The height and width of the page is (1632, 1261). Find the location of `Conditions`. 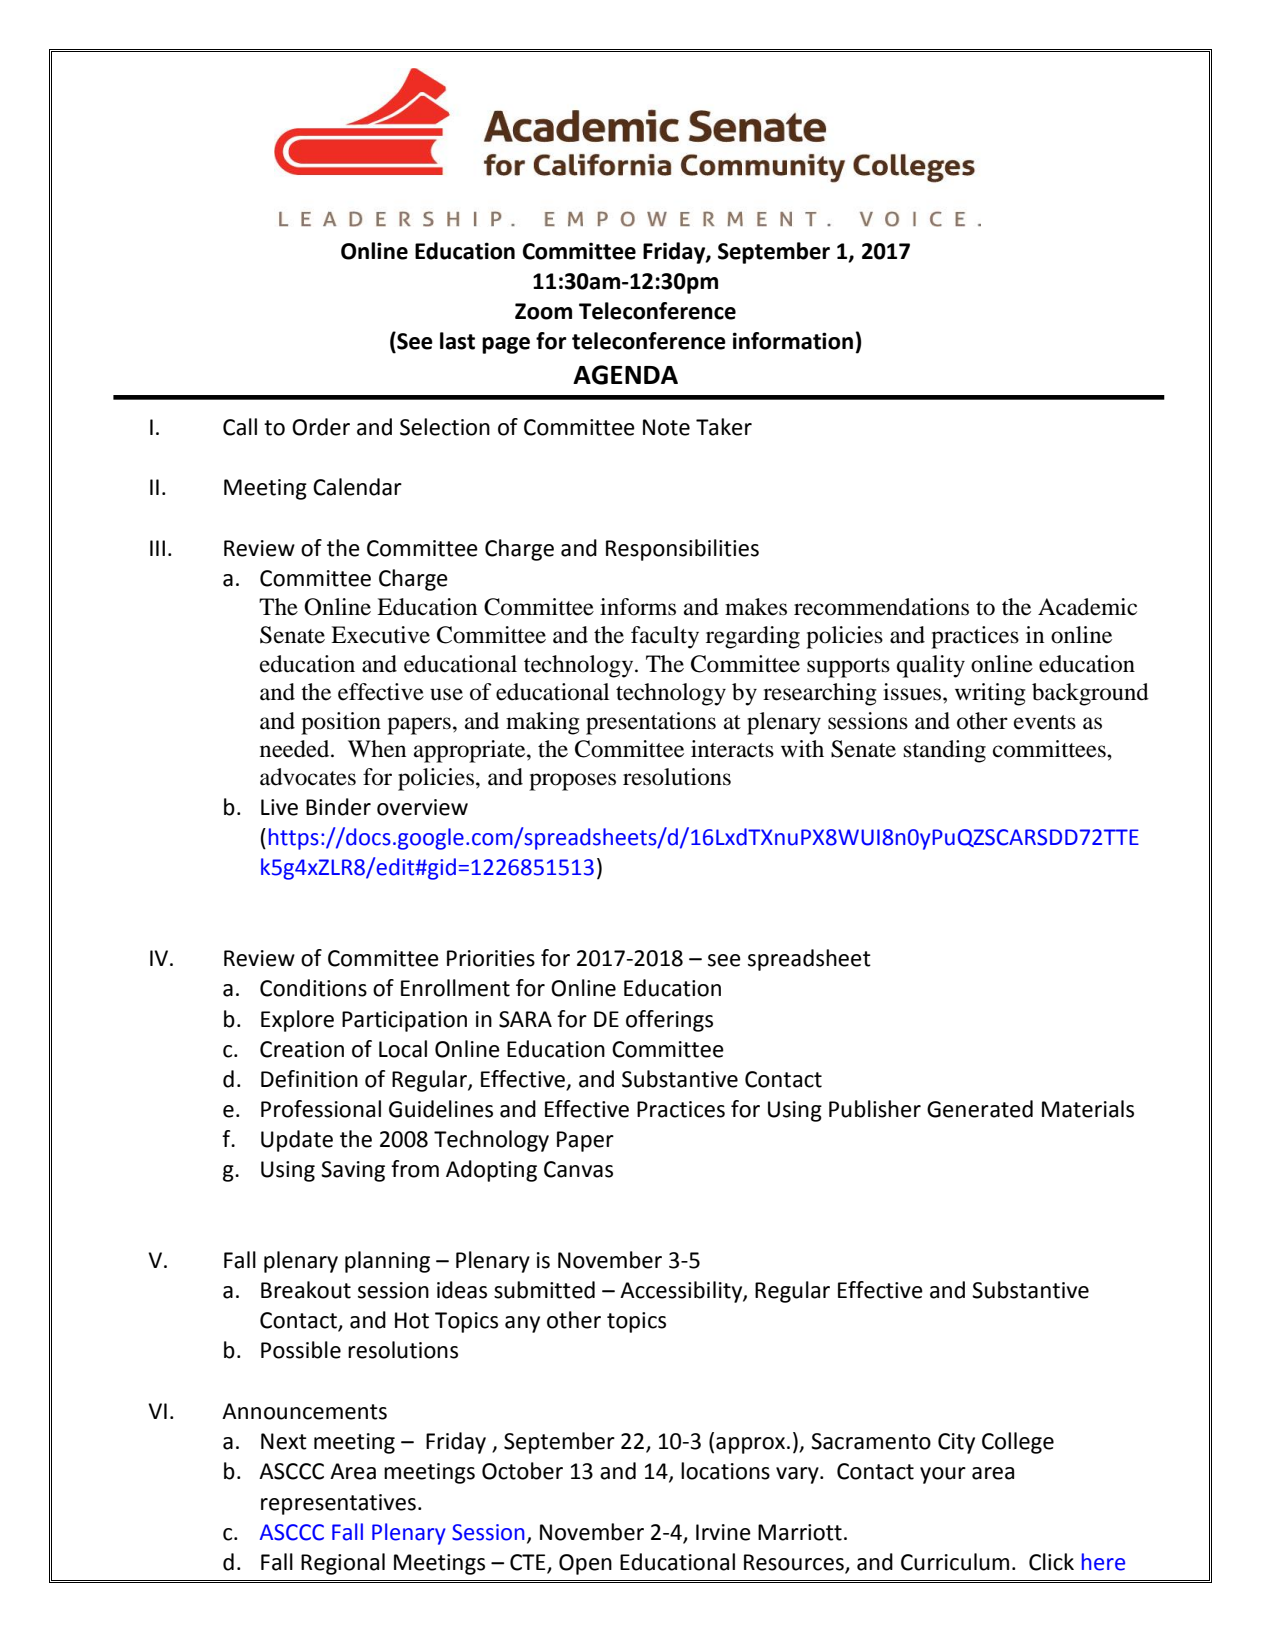

Conditions is located at coordinates (313, 988).
